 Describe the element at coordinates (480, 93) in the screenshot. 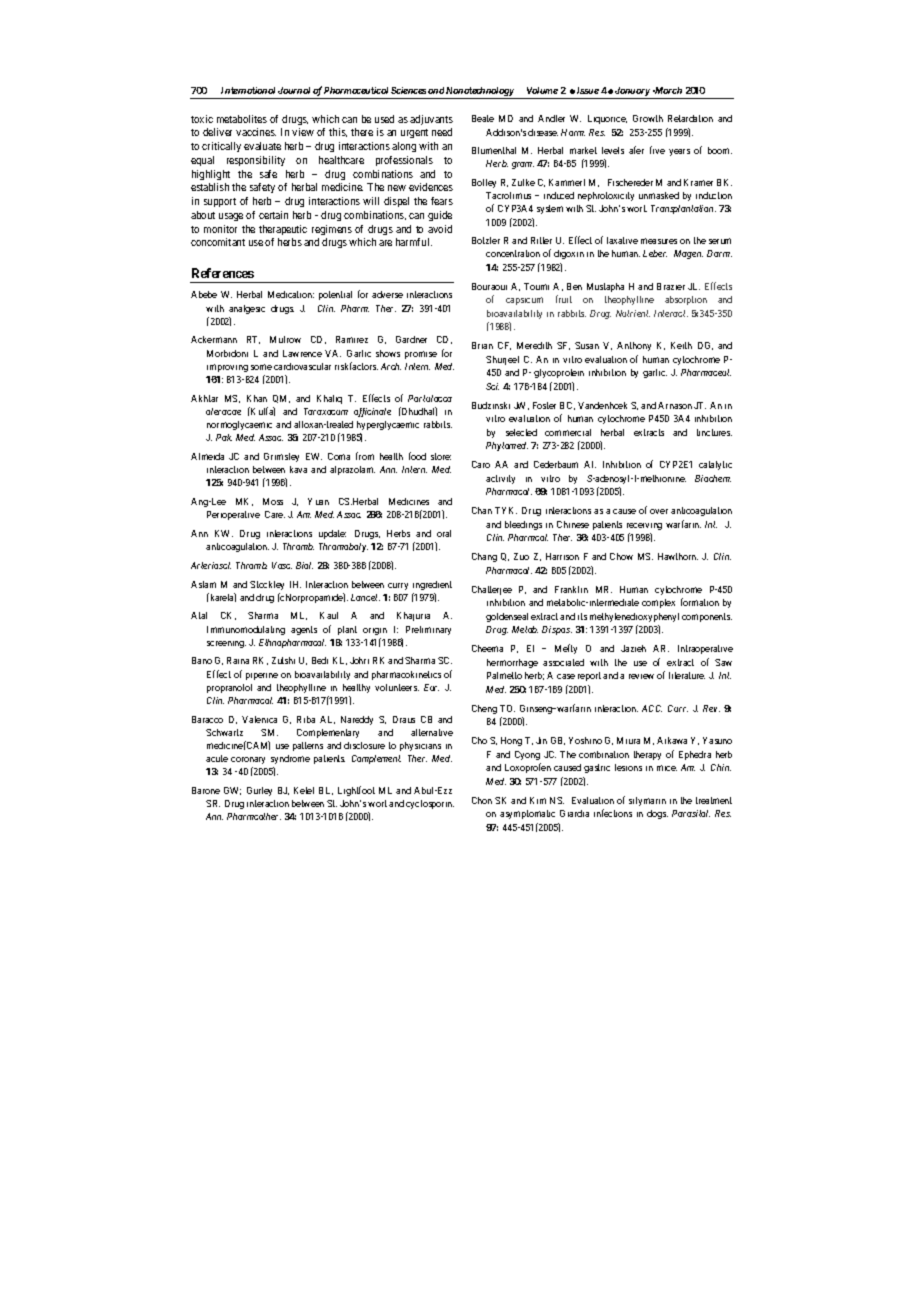

I see `Nanotechnology` at that location.
